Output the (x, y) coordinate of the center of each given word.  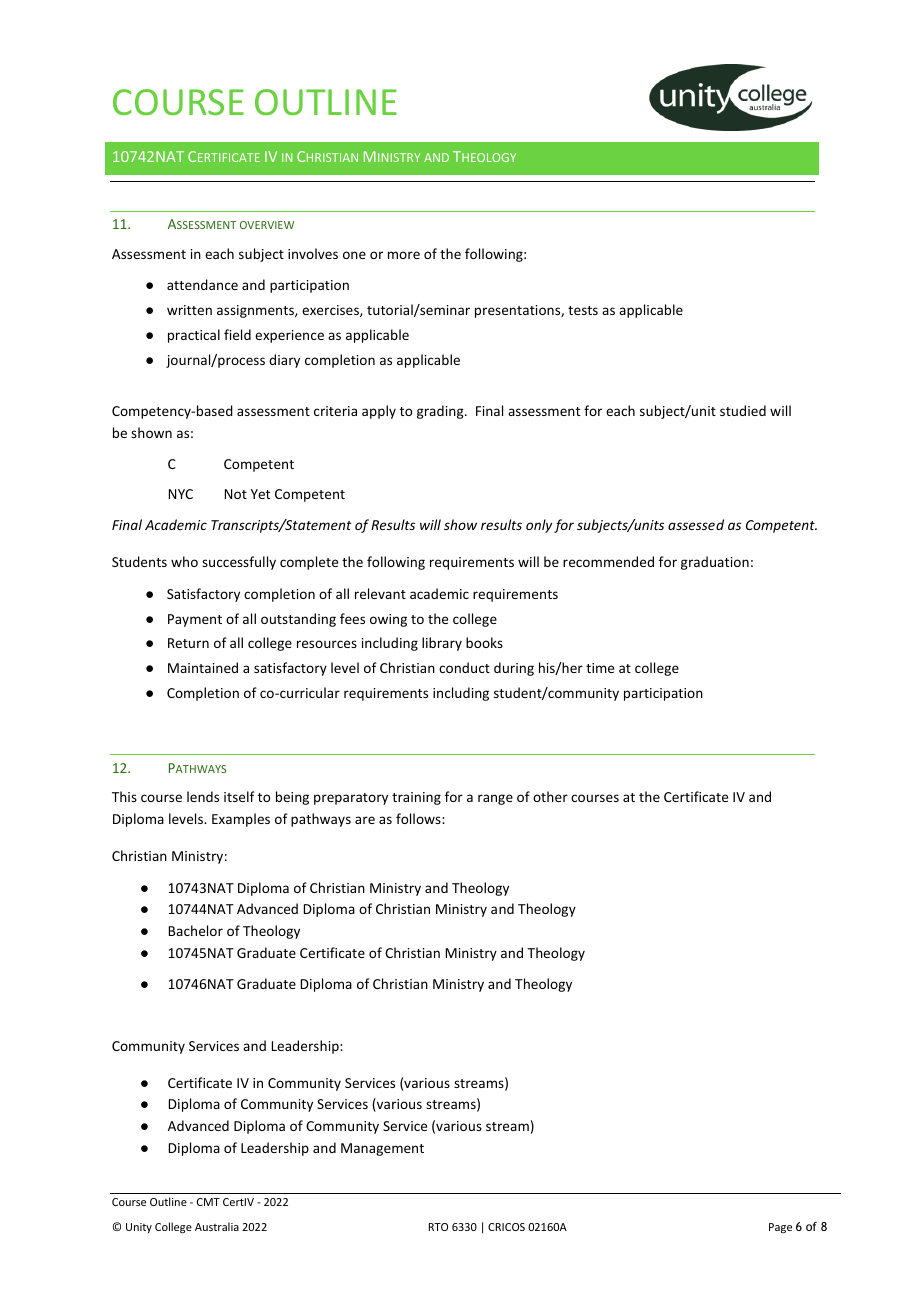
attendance (202, 284)
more (404, 255)
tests (583, 310)
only (539, 526)
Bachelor (196, 930)
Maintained (203, 667)
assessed (696, 524)
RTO (438, 1227)
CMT (208, 1202)
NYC (181, 494)
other (550, 796)
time (600, 668)
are (365, 820)
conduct (464, 667)
